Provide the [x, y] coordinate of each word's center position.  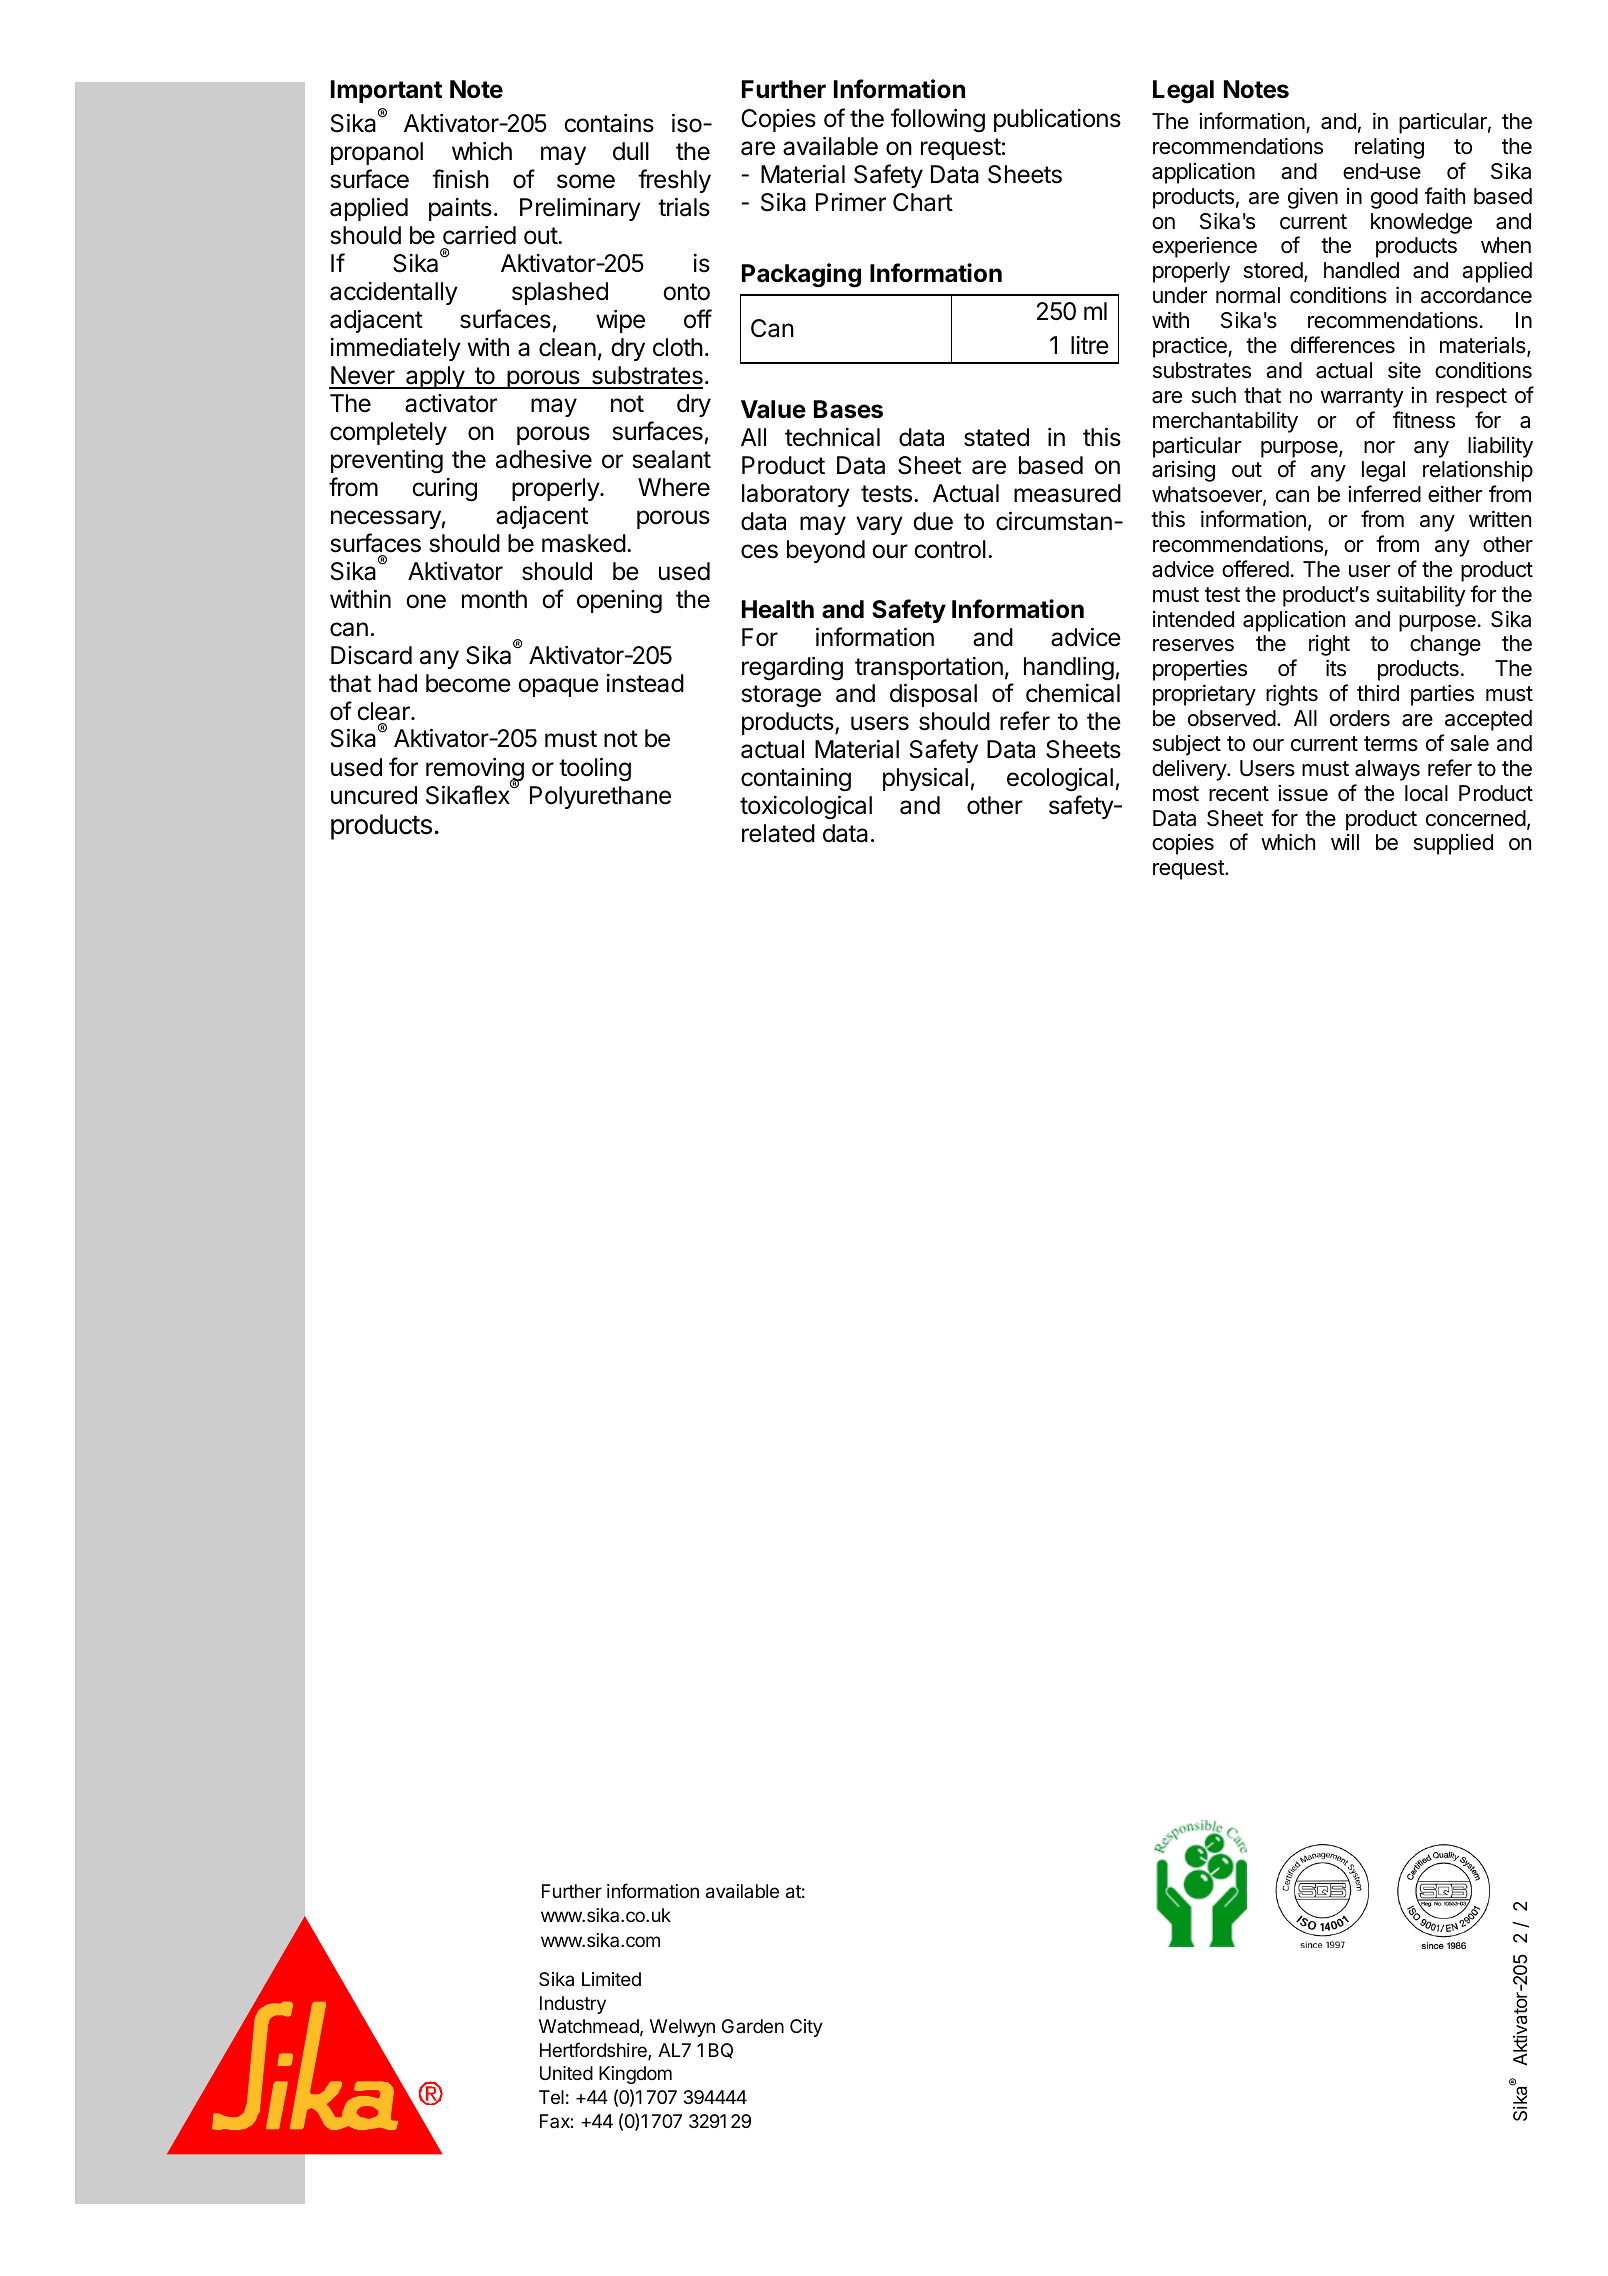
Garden [753, 2026]
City [806, 2028]
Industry [573, 2005]
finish [460, 179]
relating [1389, 148]
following [938, 120]
